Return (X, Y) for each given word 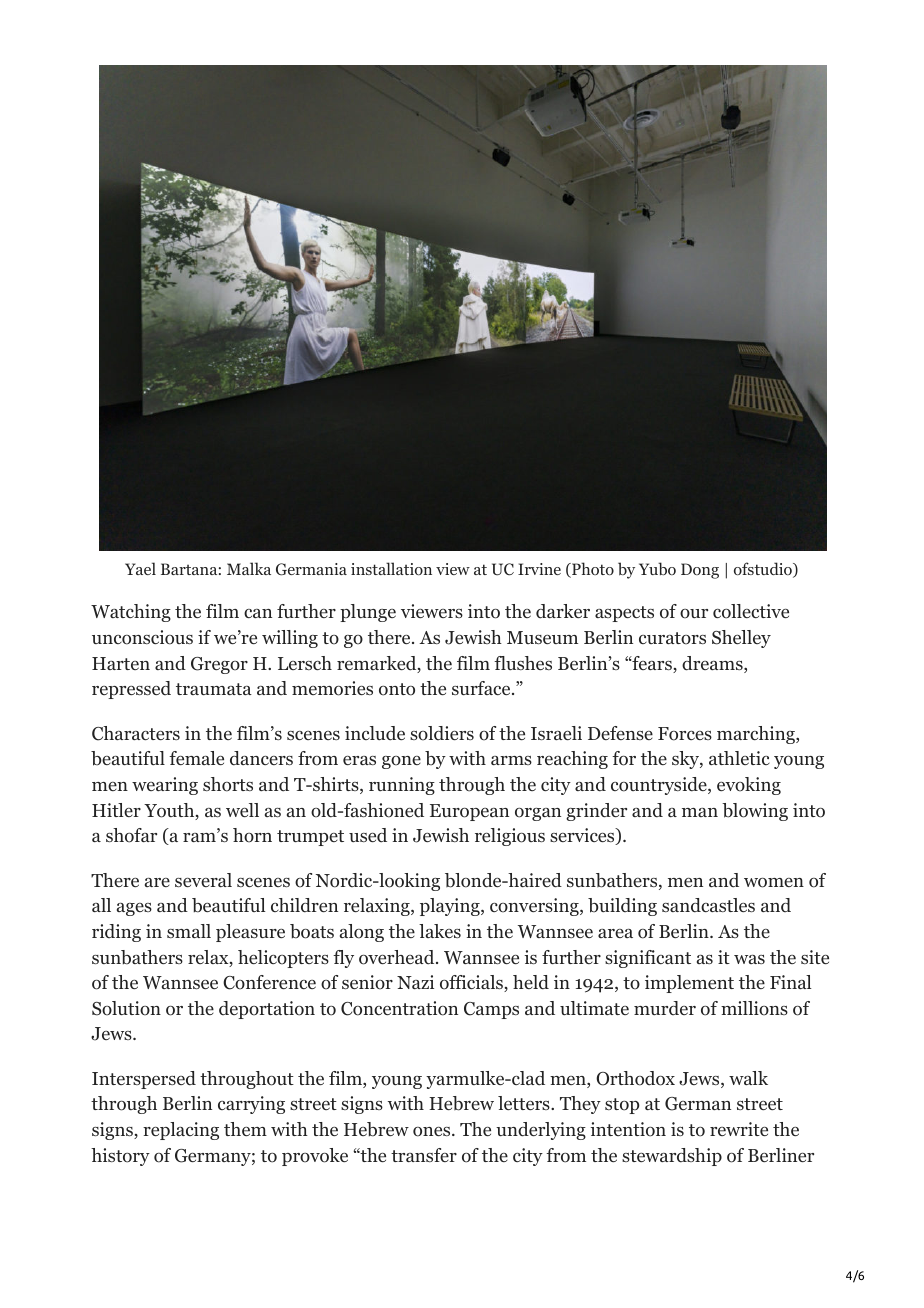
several (203, 880)
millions (754, 1008)
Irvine (539, 569)
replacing (181, 1131)
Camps (491, 1010)
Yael (140, 568)
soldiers (442, 733)
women (774, 883)
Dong (700, 571)
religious (510, 837)
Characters (136, 733)
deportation (267, 1010)
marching (757, 735)
